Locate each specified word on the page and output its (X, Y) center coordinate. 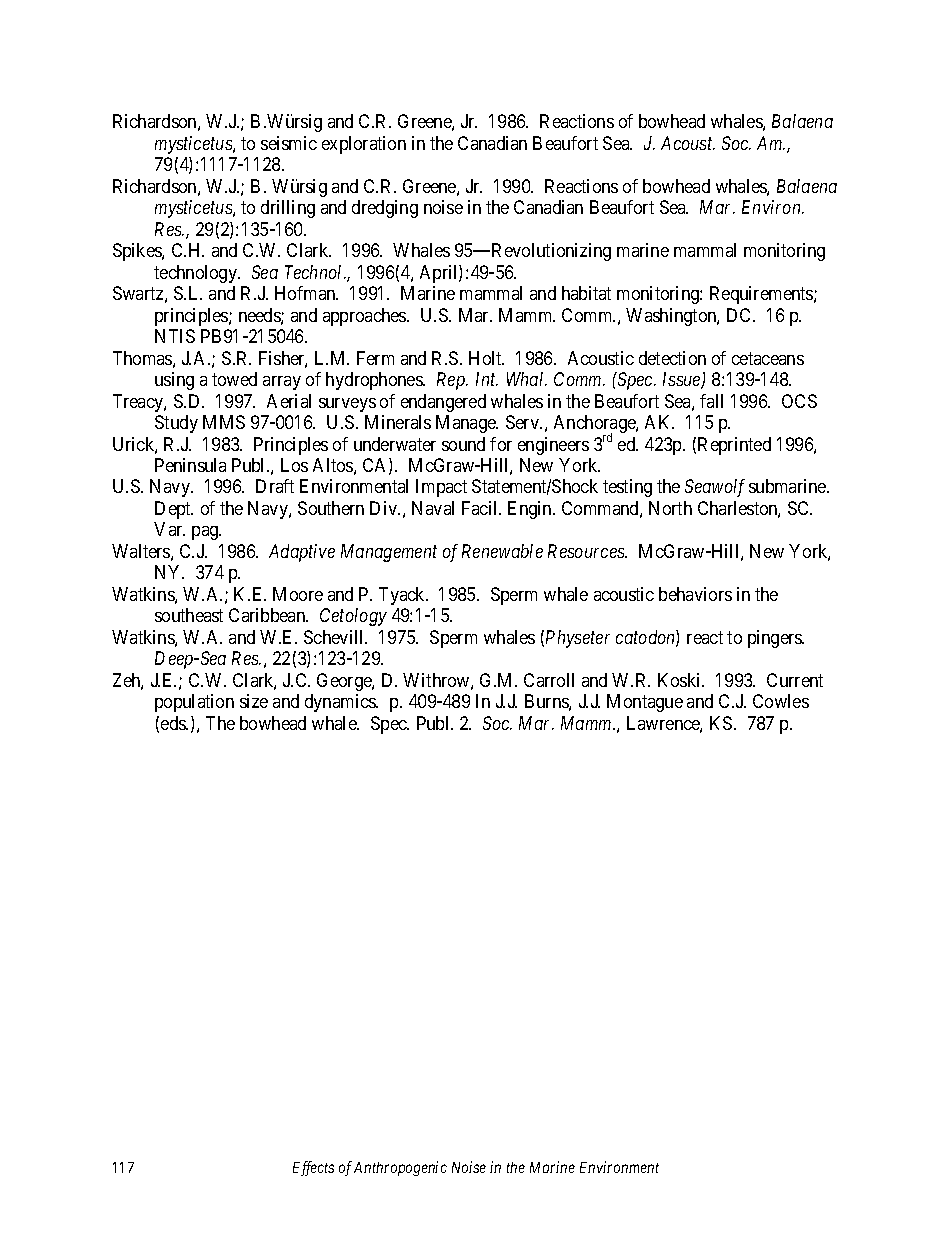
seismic (289, 143)
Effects (313, 1168)
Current (795, 680)
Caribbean (268, 615)
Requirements (762, 295)
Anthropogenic (400, 1168)
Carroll (549, 680)
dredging (385, 209)
